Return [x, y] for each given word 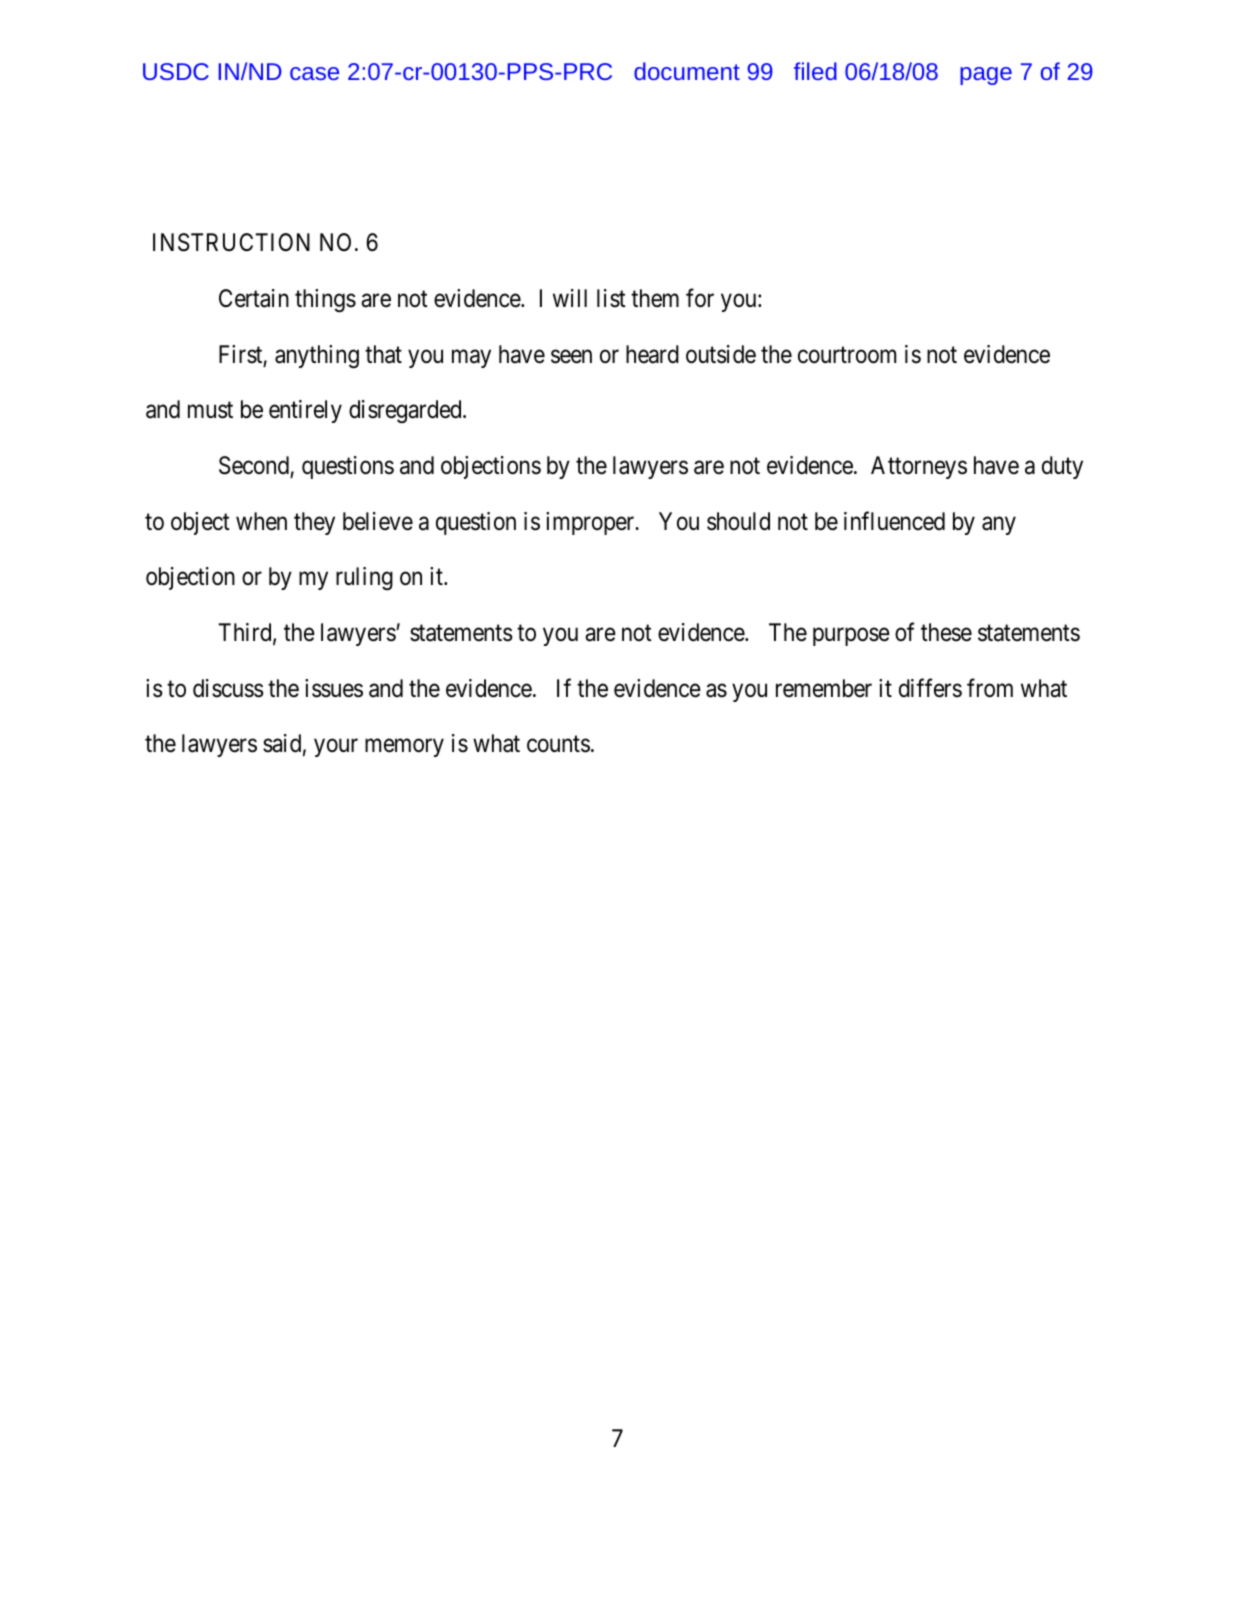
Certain [254, 298]
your [336, 748]
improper [591, 523]
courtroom [847, 355]
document [687, 71]
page [986, 76]
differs [930, 688]
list [611, 298]
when [261, 521]
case [314, 73]
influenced [894, 521]
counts [558, 745]
